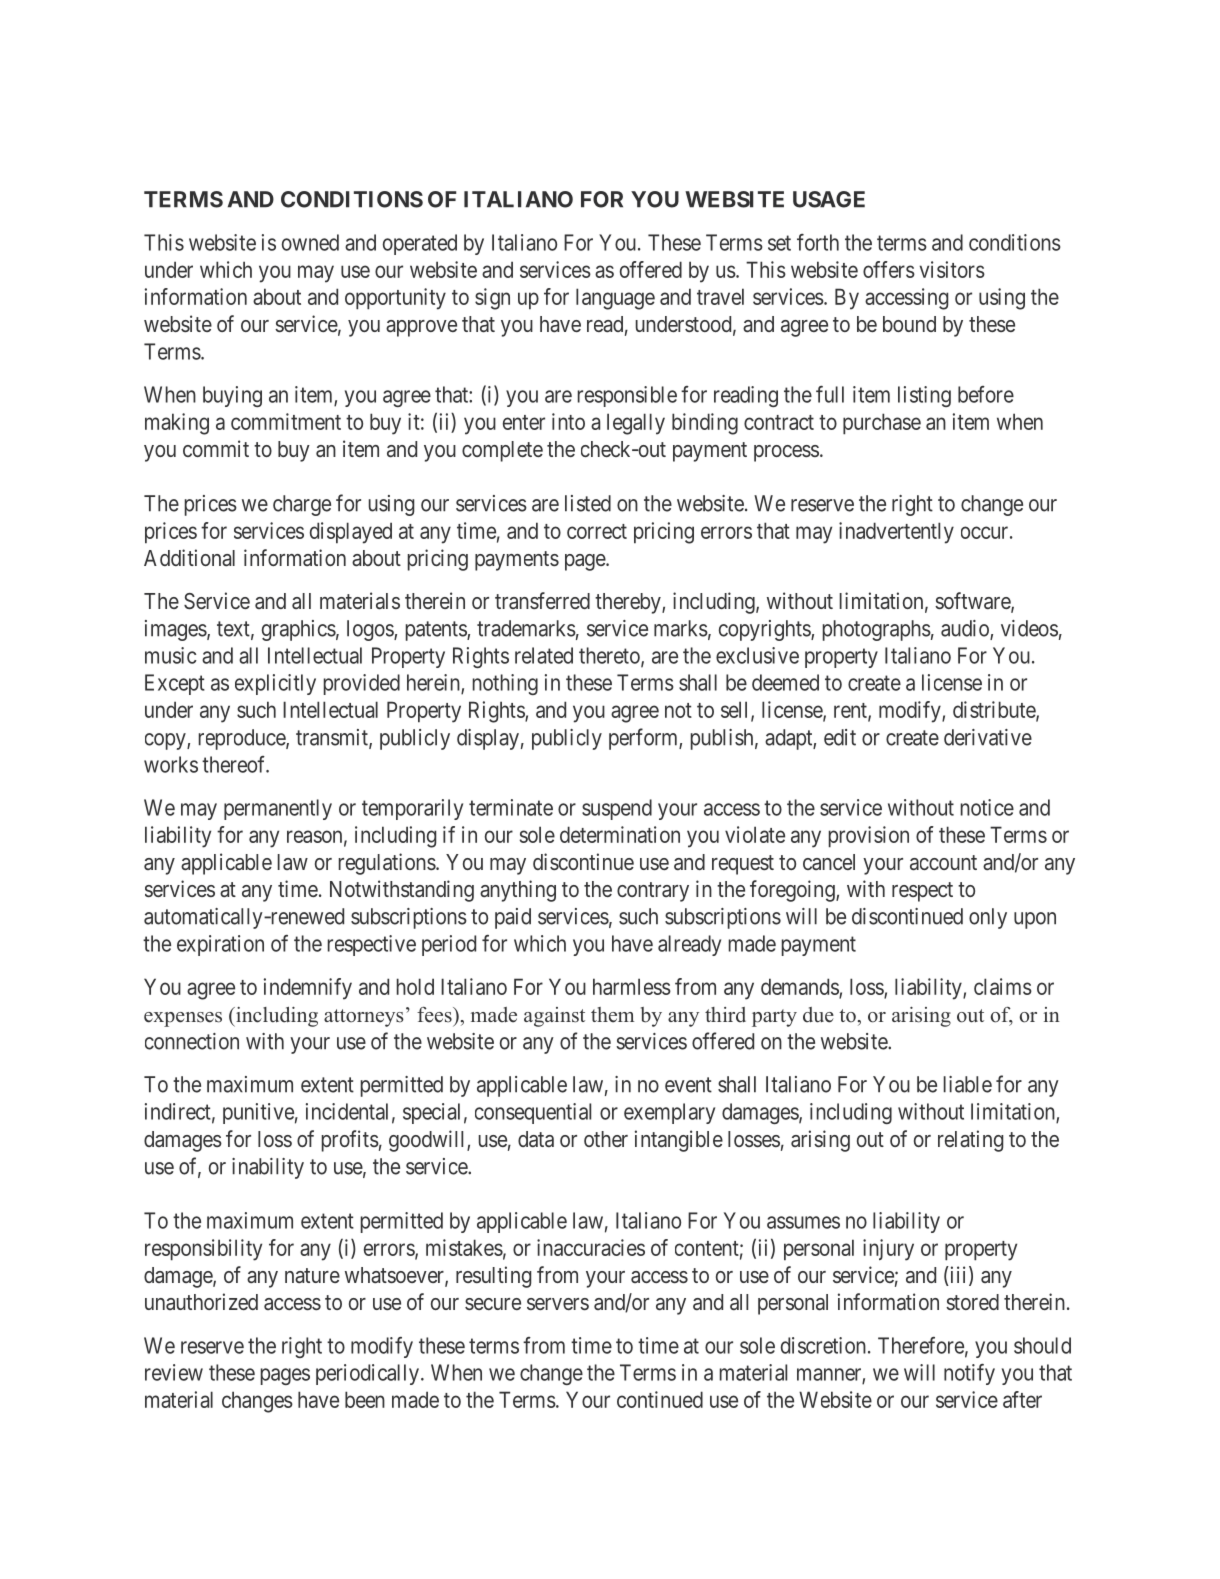  What do you see at coordinates (302, 505) in the page?
I see `charge` at bounding box center [302, 505].
